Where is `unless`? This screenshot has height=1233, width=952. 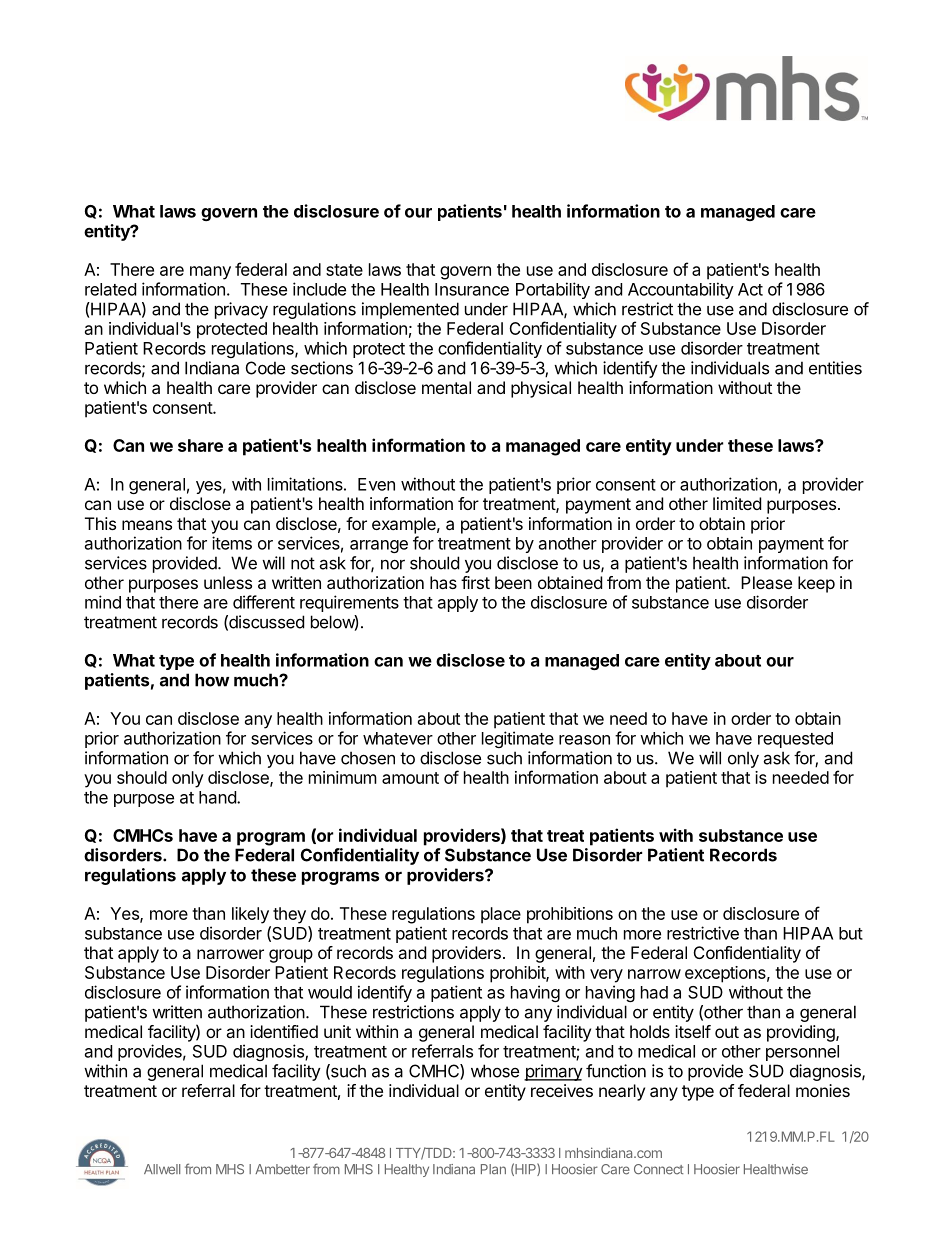
unless is located at coordinates (228, 582).
